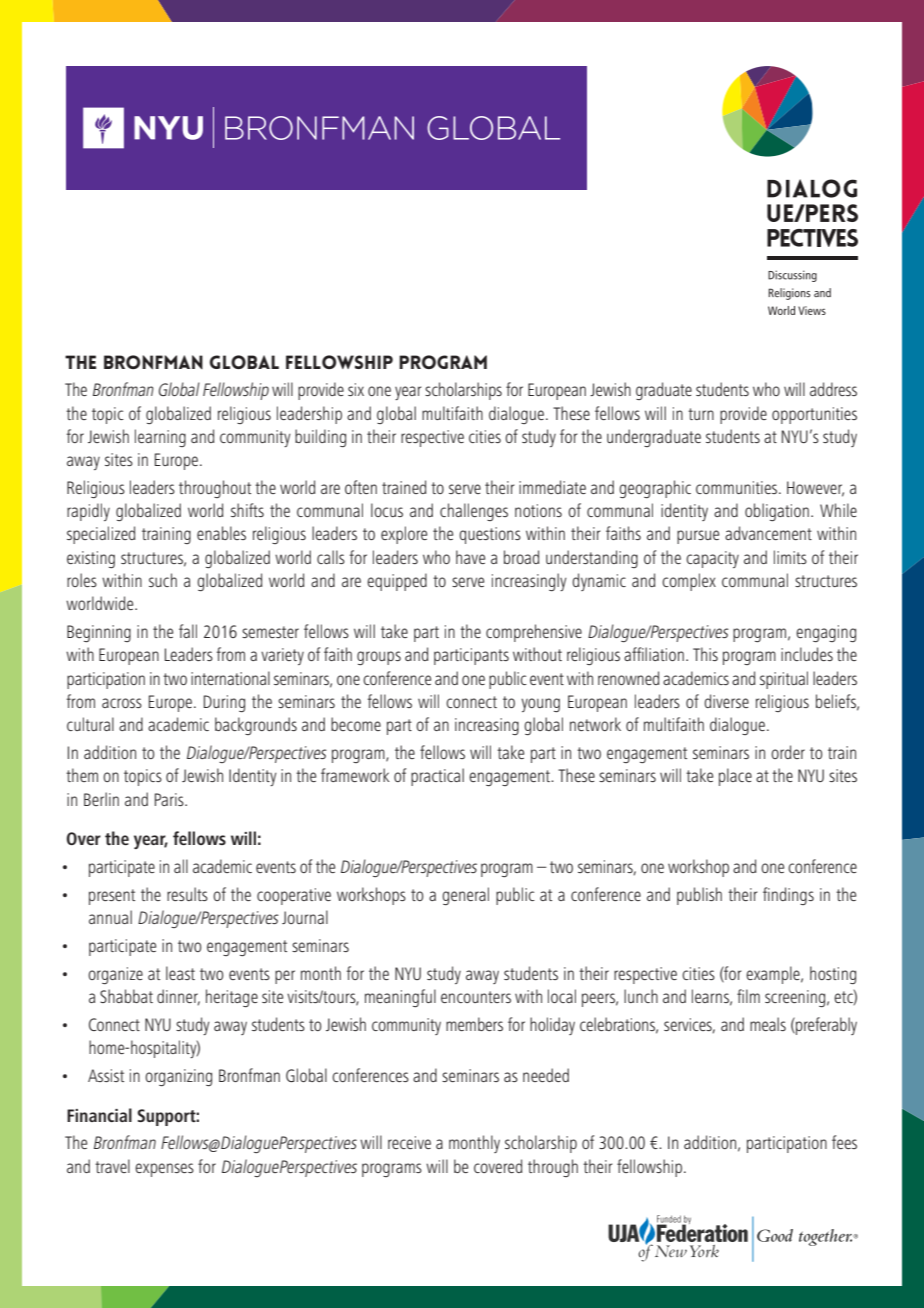  Describe the element at coordinates (701, 414) in the page. I see `turn` at that location.
